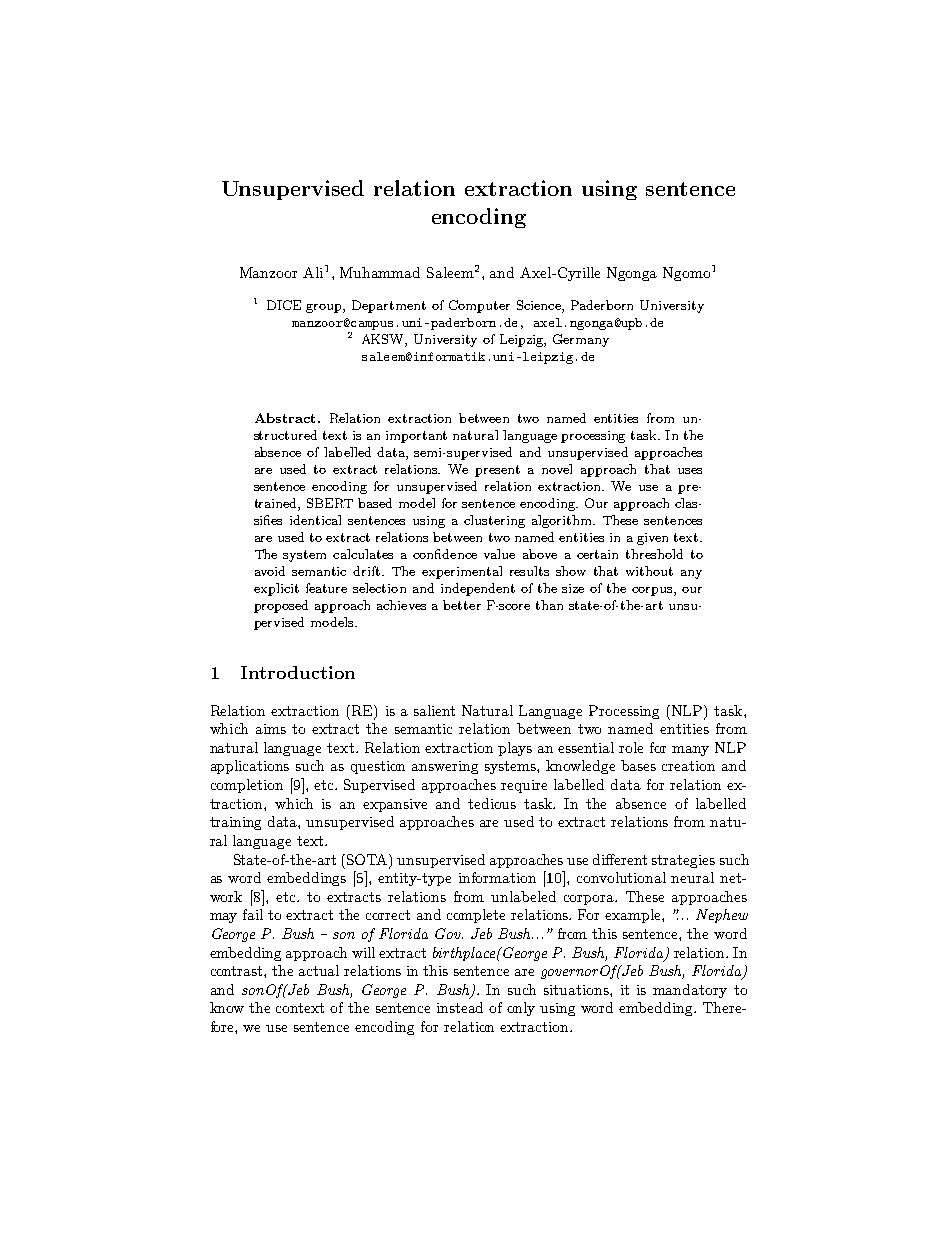  What do you see at coordinates (690, 991) in the screenshot?
I see `mandatory` at bounding box center [690, 991].
